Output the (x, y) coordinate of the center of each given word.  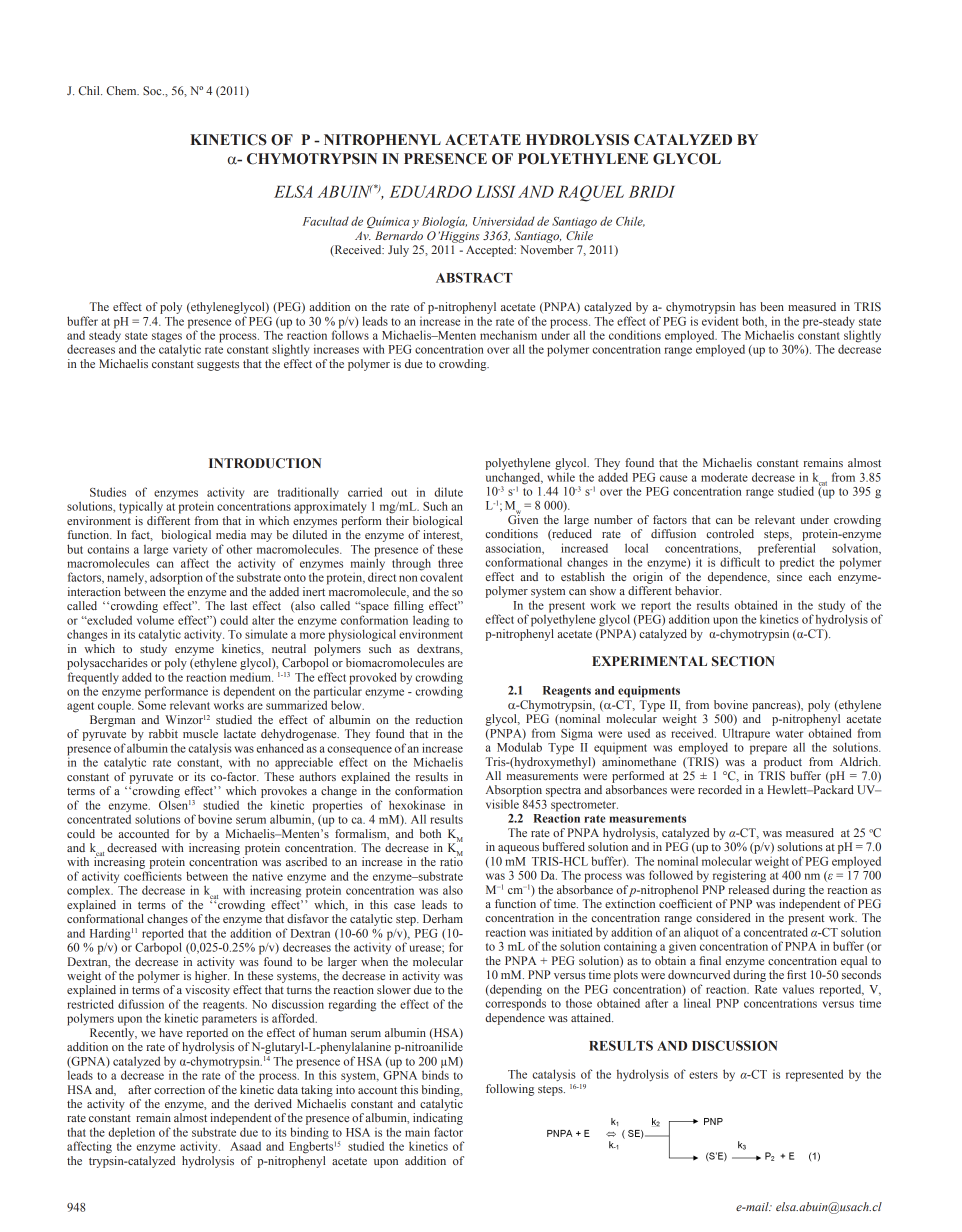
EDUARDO (431, 191)
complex (90, 892)
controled (730, 533)
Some (152, 705)
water (789, 734)
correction (179, 1089)
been (772, 306)
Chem (123, 90)
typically (141, 507)
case (404, 906)
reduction (439, 719)
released (748, 889)
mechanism (508, 335)
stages (167, 337)
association (515, 549)
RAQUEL (591, 193)
